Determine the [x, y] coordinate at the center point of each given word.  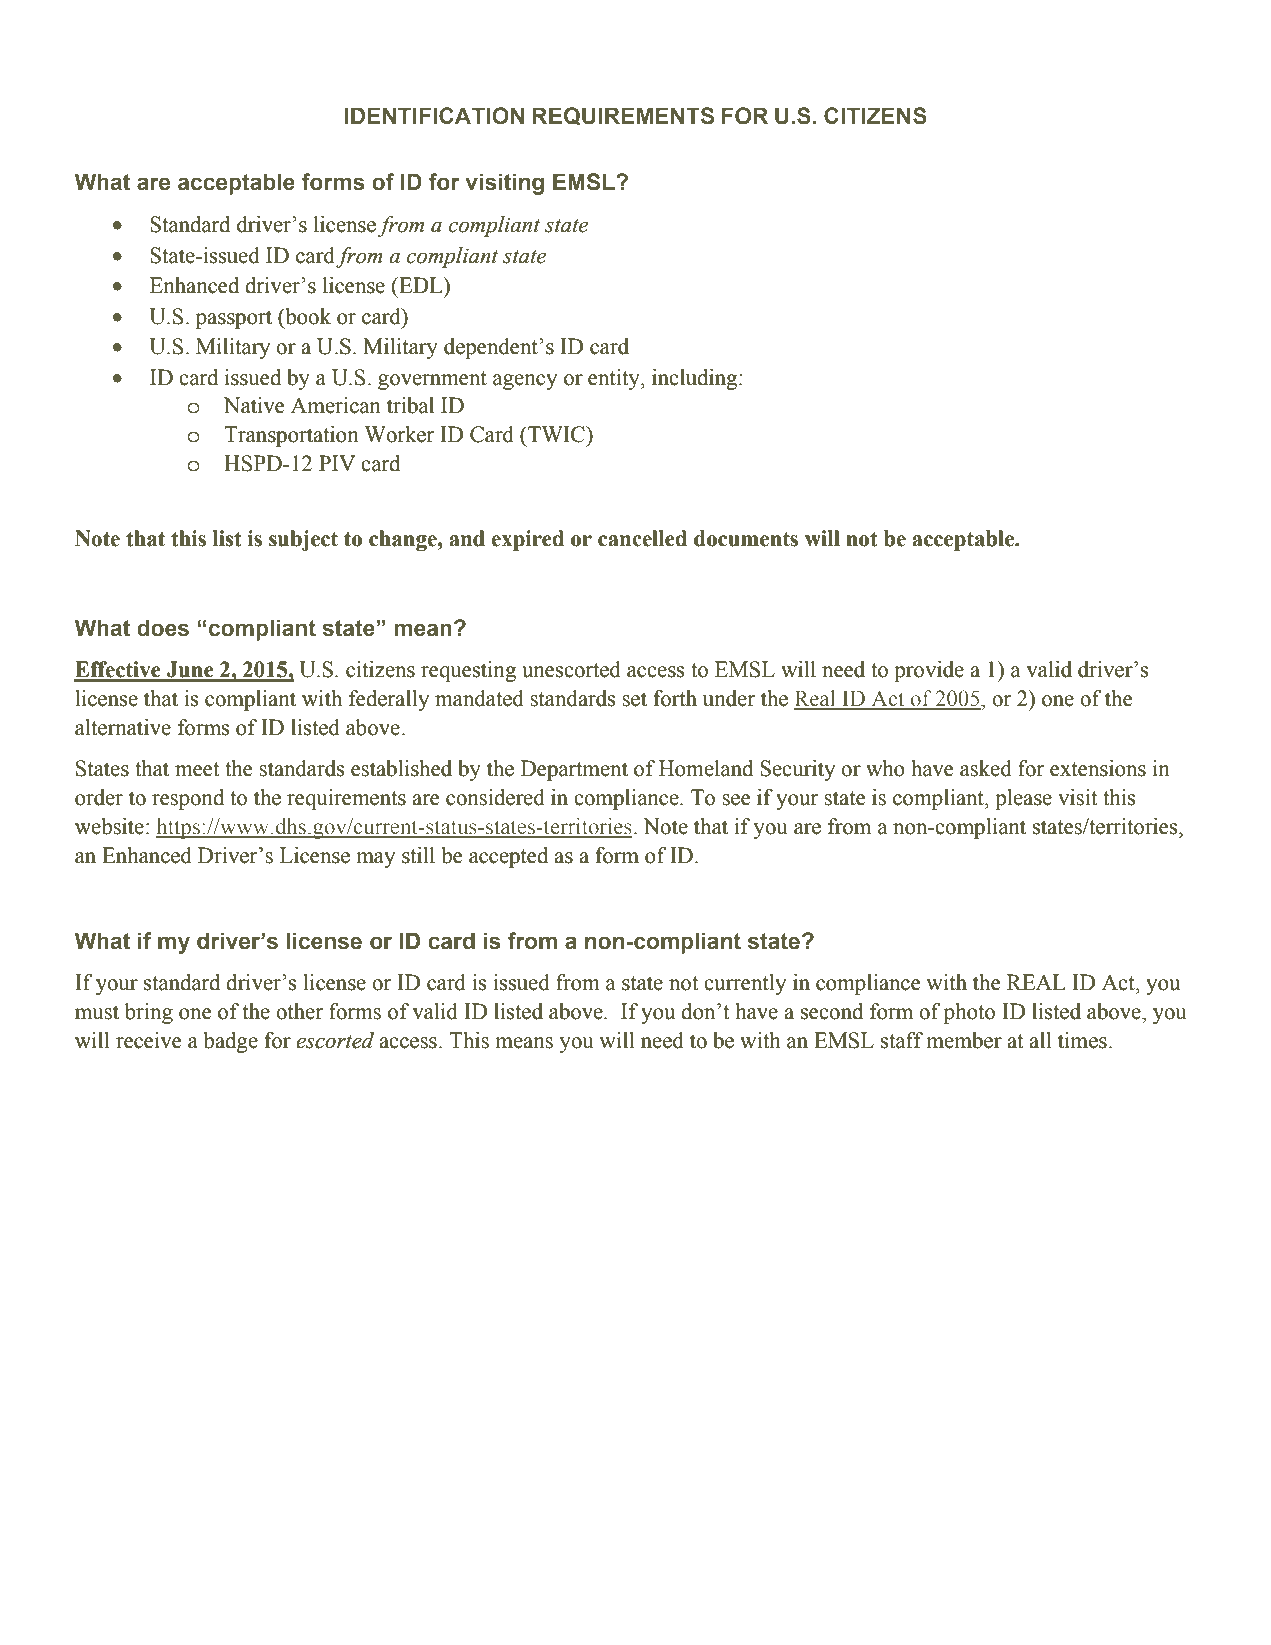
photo [969, 1013]
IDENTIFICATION [434, 116]
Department [574, 770]
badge [230, 1042]
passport [234, 319]
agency [525, 382]
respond [188, 799]
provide [929, 671]
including [696, 379]
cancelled [642, 538]
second [832, 1011]
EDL [421, 285]
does [163, 628]
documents [746, 538]
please [1023, 799]
